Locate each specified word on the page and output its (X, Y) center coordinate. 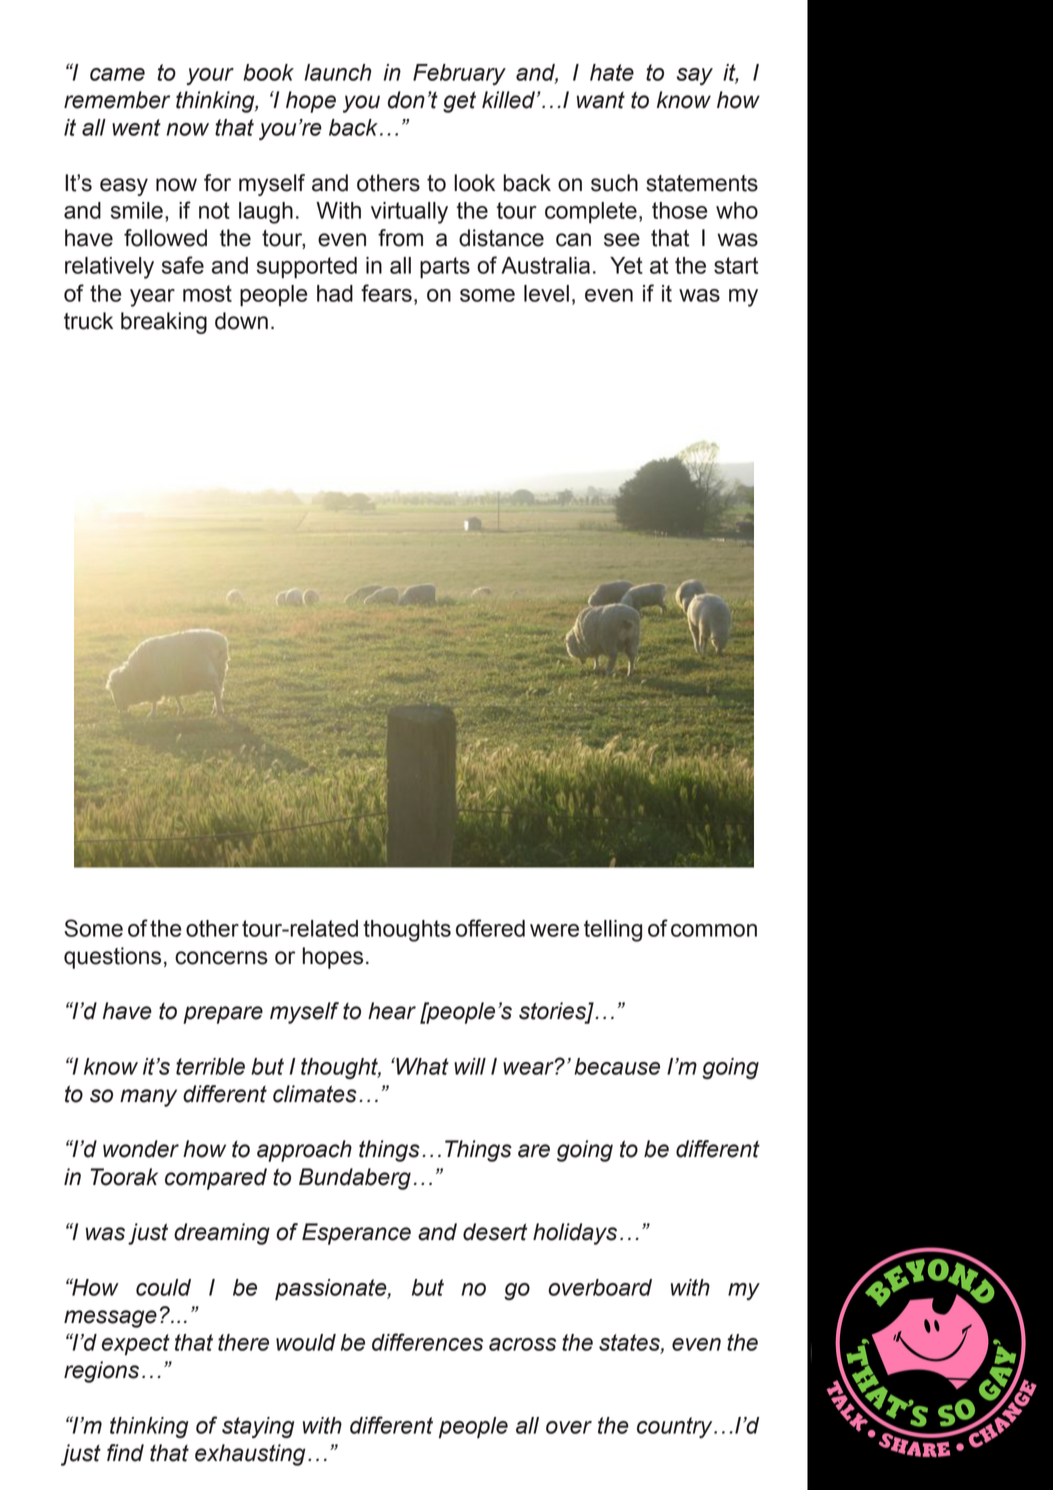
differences (427, 1342)
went (136, 127)
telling (613, 931)
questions (112, 958)
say (694, 76)
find (125, 1453)
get (459, 102)
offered (490, 928)
